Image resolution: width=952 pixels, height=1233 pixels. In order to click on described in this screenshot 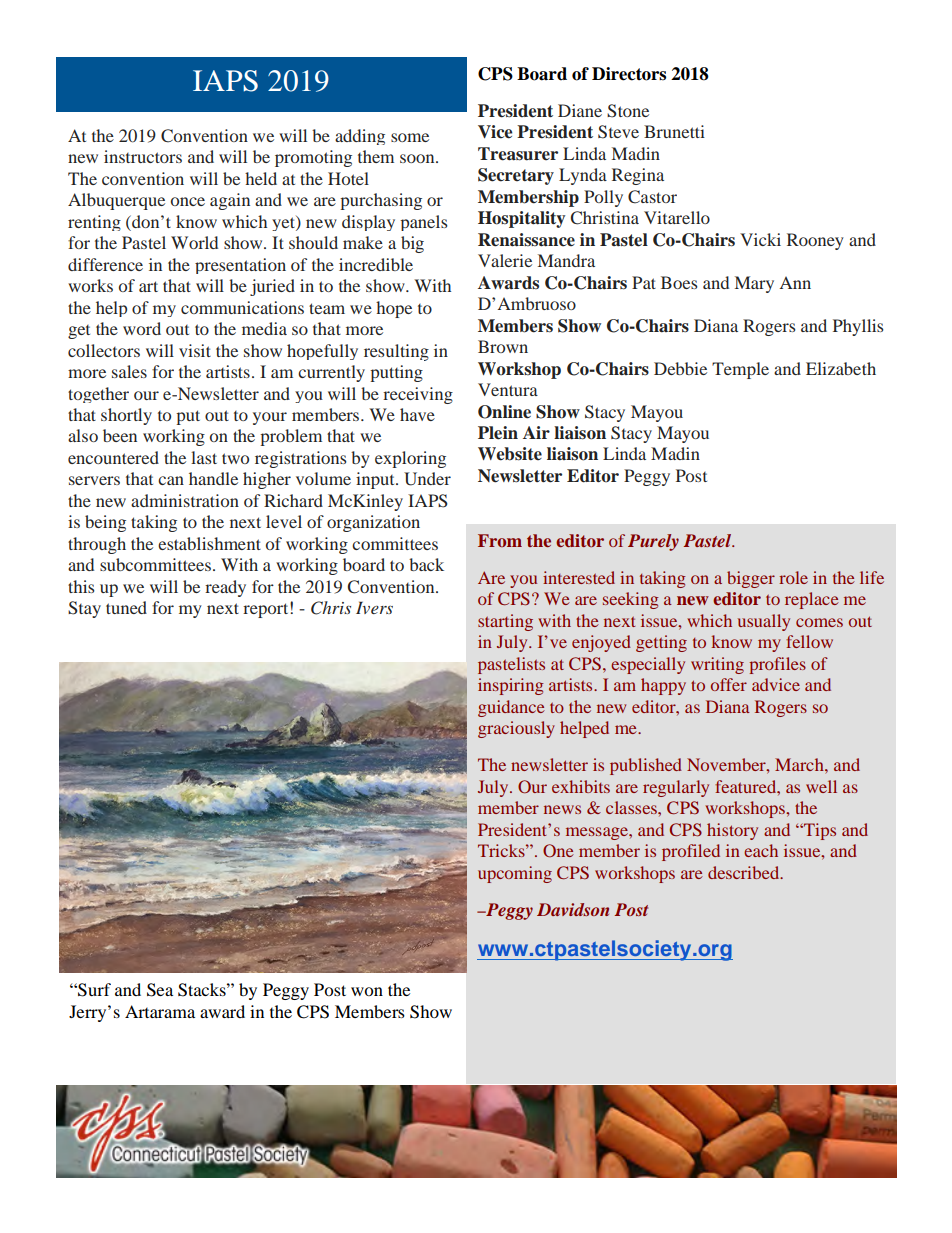, I will do `click(745, 872)`.
